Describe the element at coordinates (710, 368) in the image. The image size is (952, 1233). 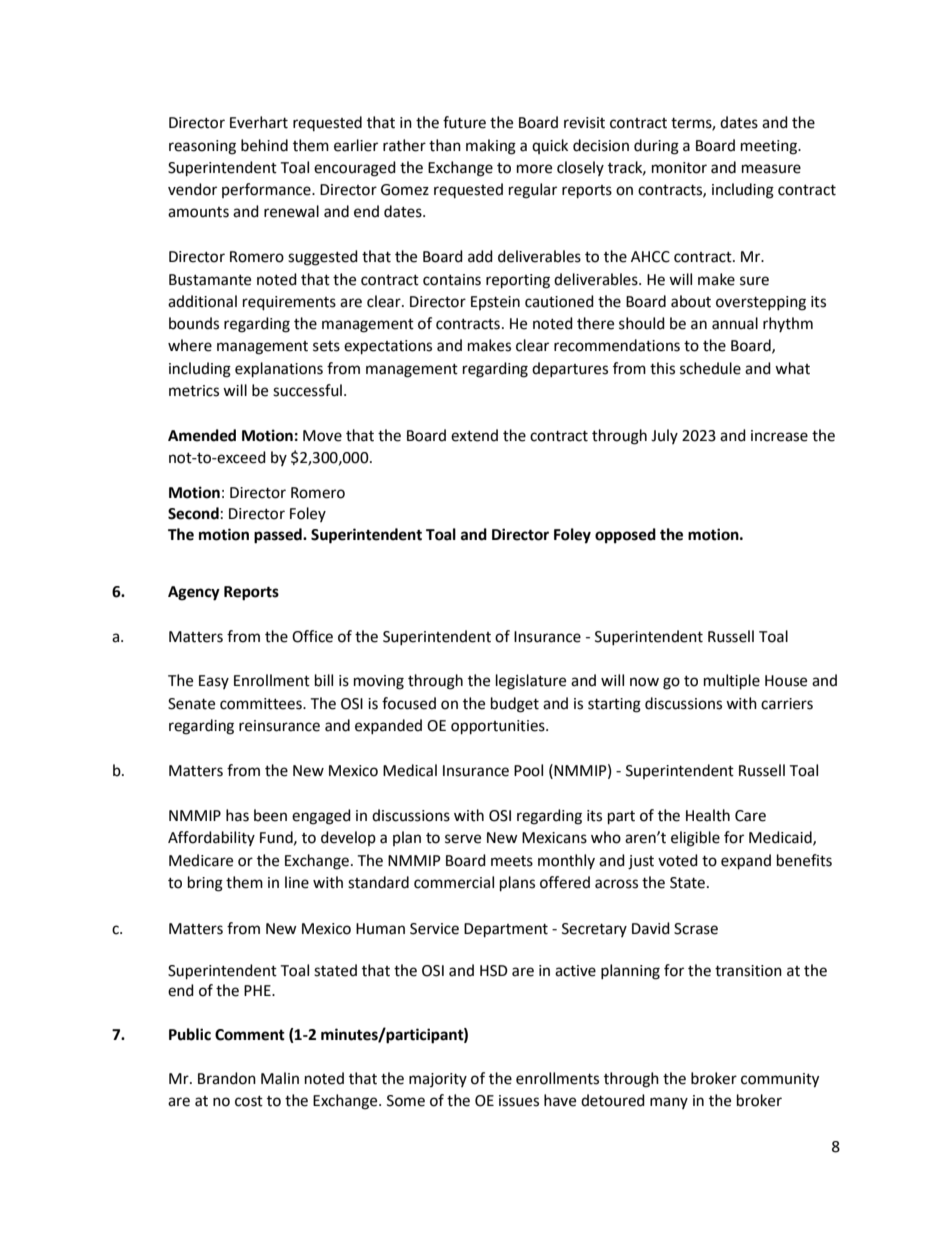
I see `schedule` at that location.
